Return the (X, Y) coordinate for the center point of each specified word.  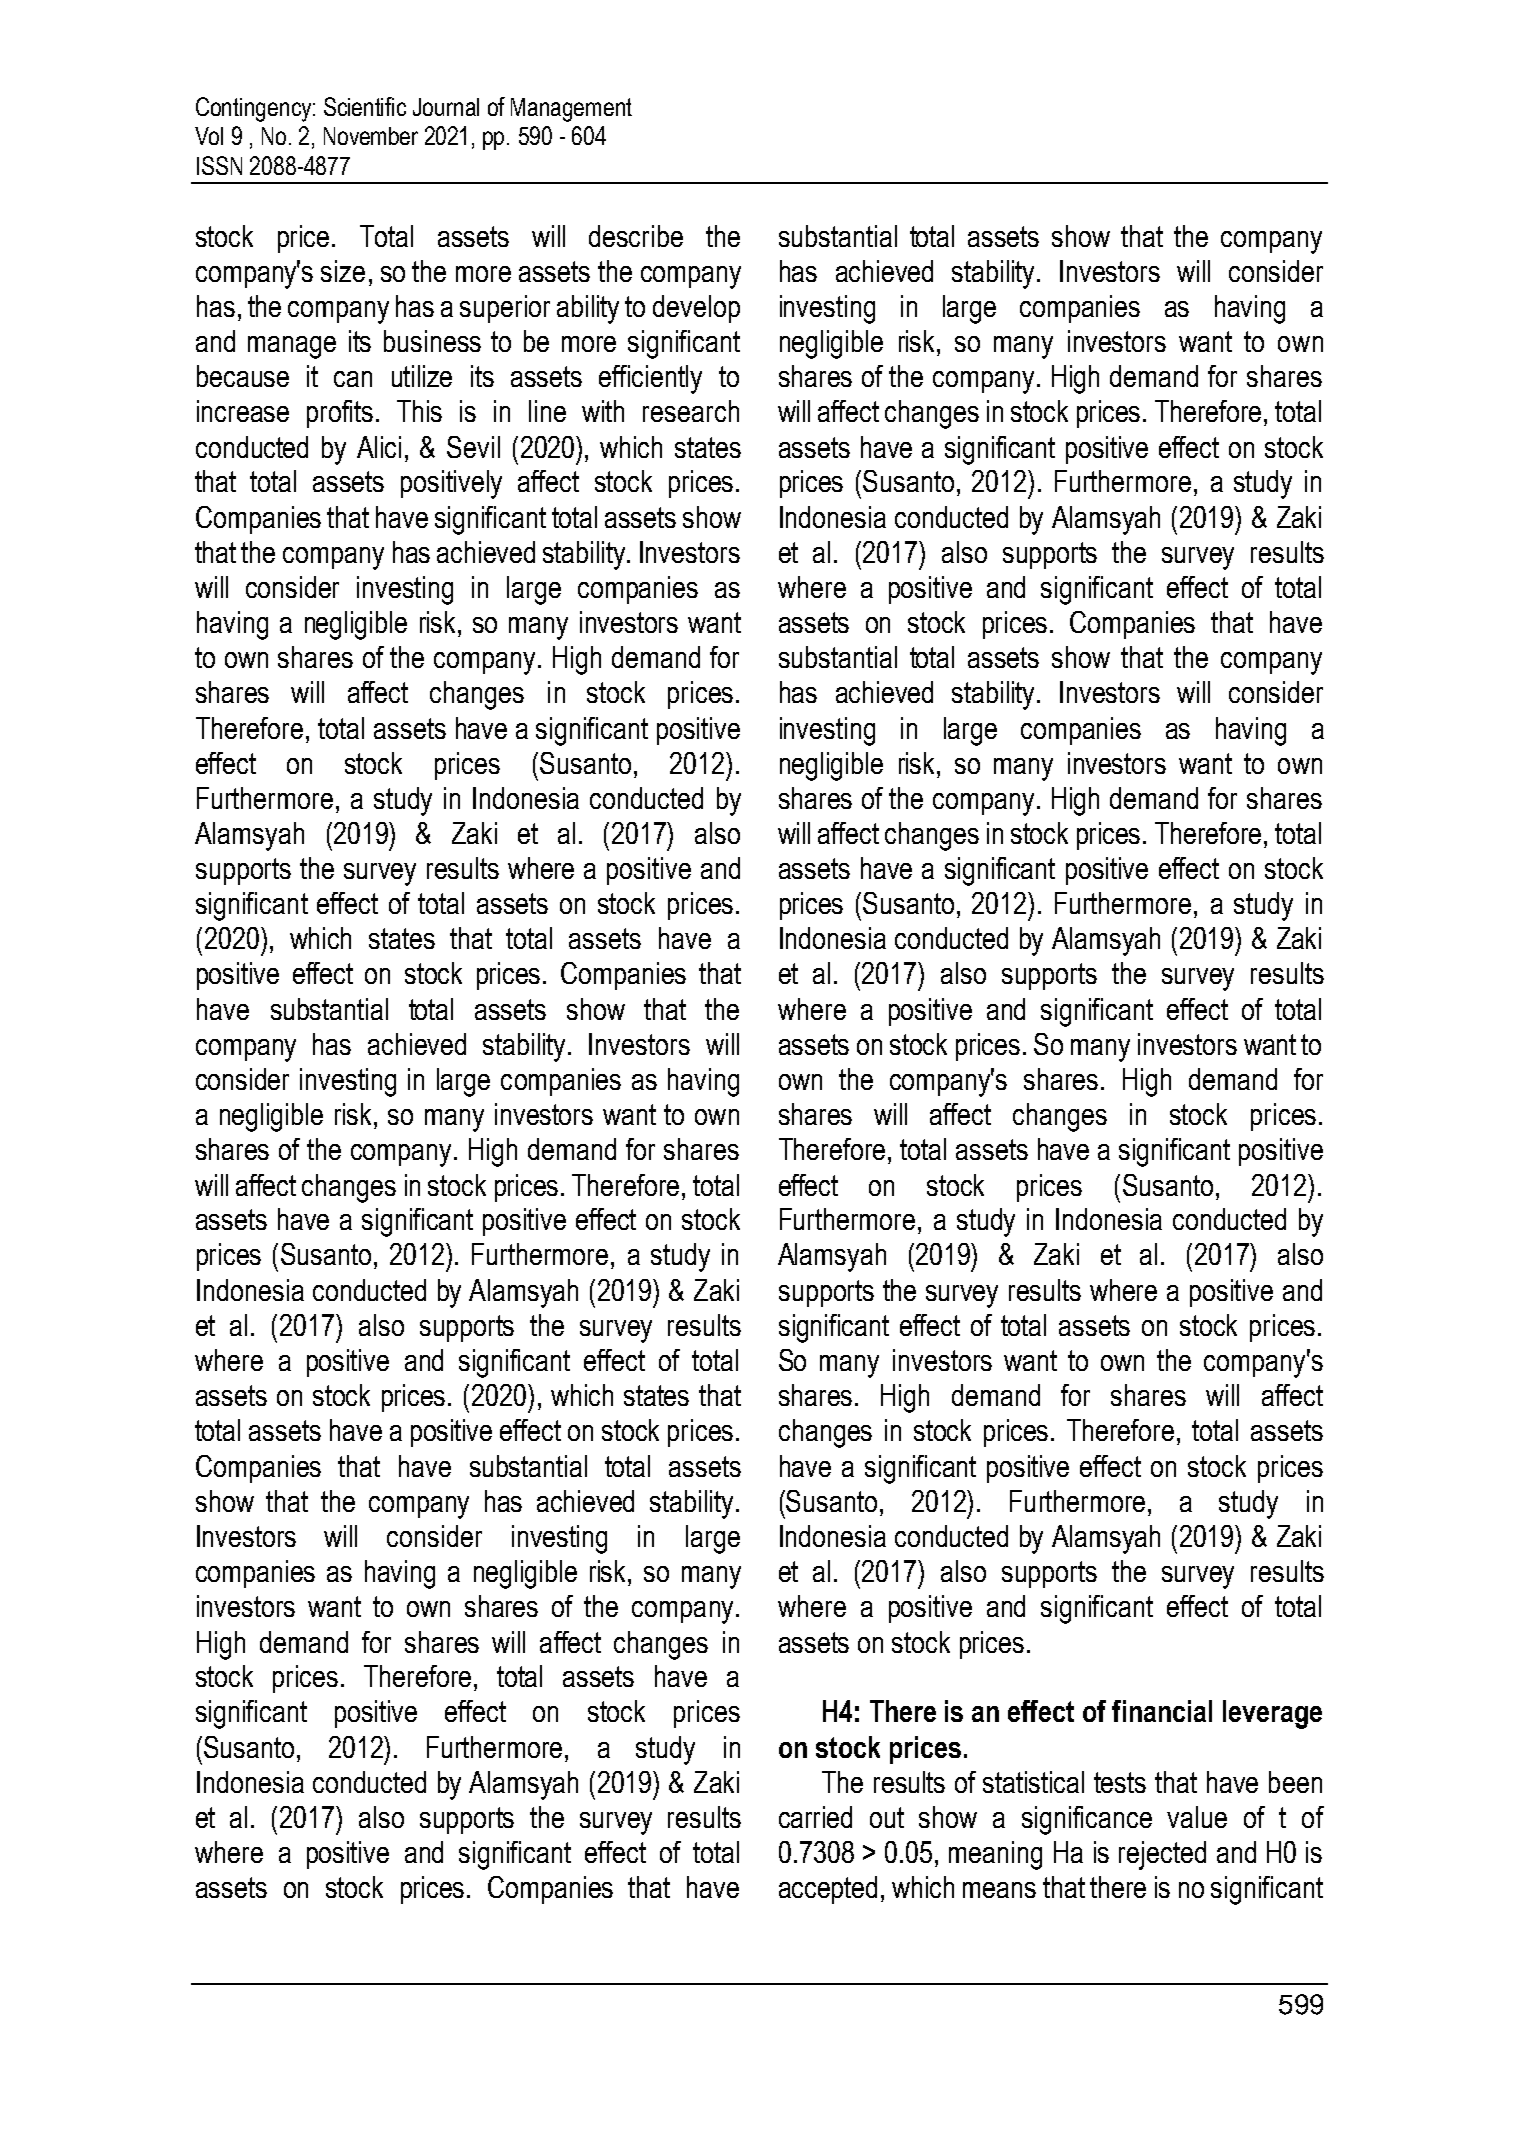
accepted (828, 1890)
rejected (1162, 1855)
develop (696, 309)
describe (636, 236)
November (371, 136)
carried (815, 1817)
